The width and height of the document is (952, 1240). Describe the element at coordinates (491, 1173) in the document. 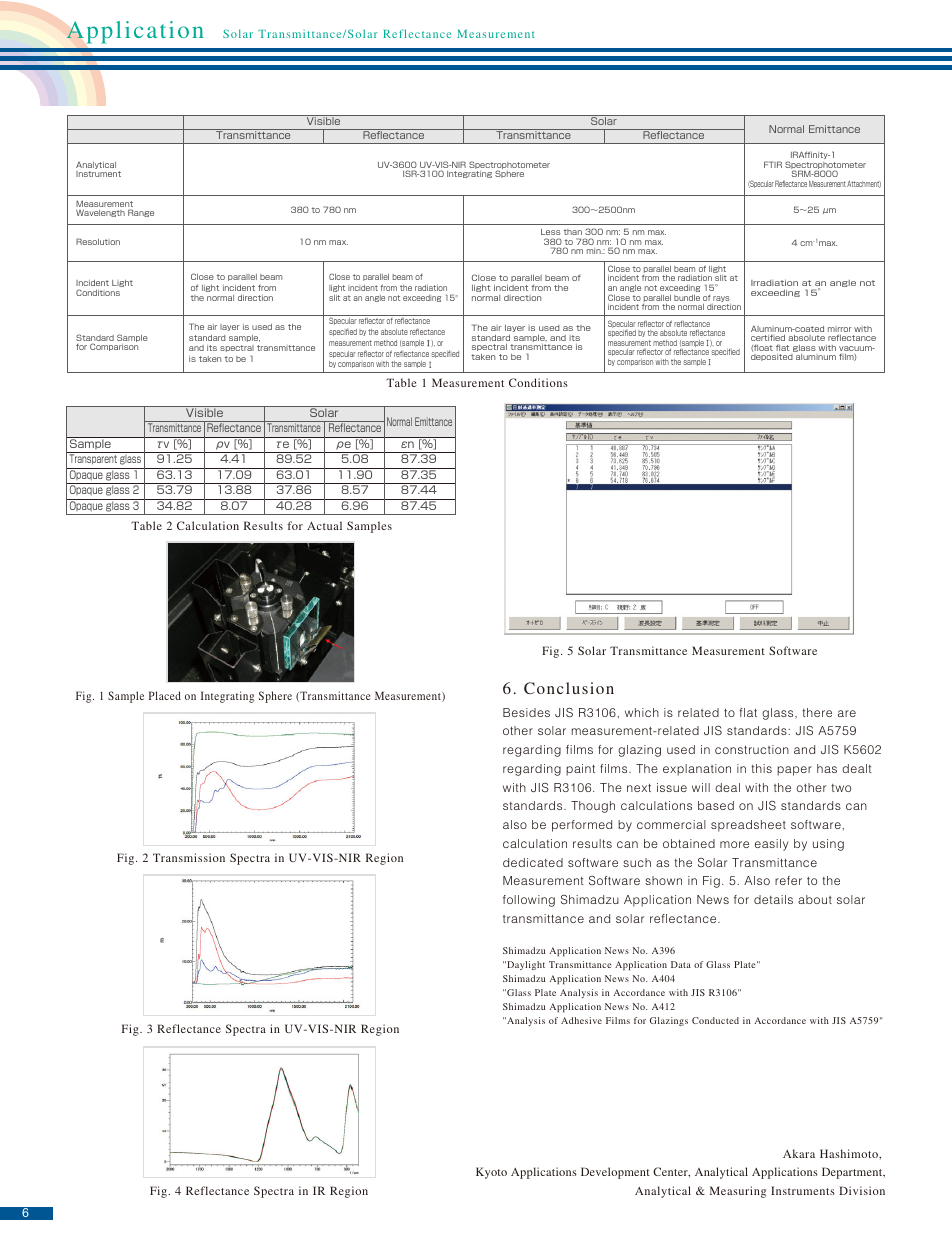

I see `Kyoto` at that location.
